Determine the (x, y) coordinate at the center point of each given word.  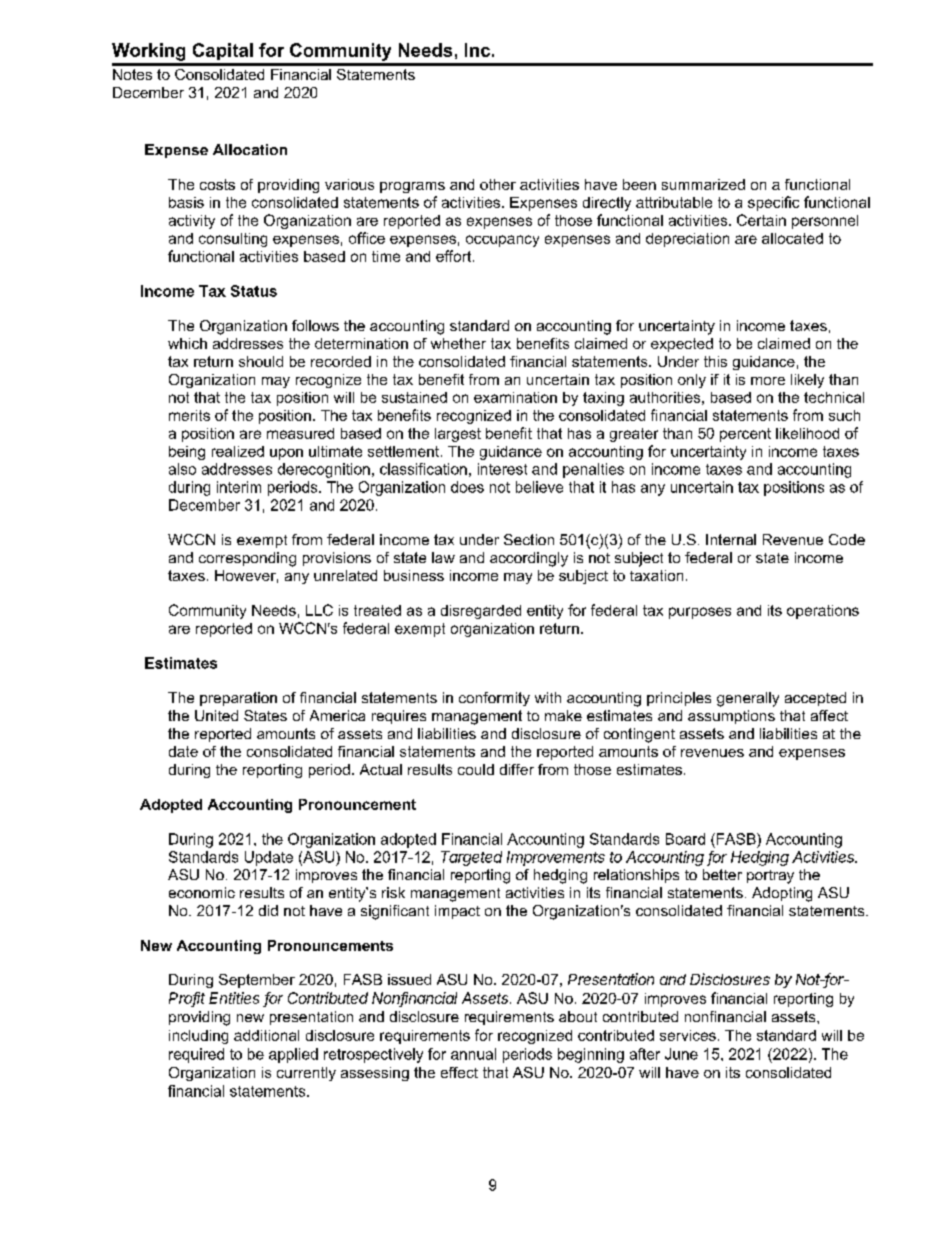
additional (266, 1035)
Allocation (250, 149)
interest (502, 469)
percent (745, 435)
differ (517, 769)
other (498, 184)
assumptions (731, 717)
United (216, 715)
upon (286, 454)
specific (773, 203)
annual (473, 1054)
